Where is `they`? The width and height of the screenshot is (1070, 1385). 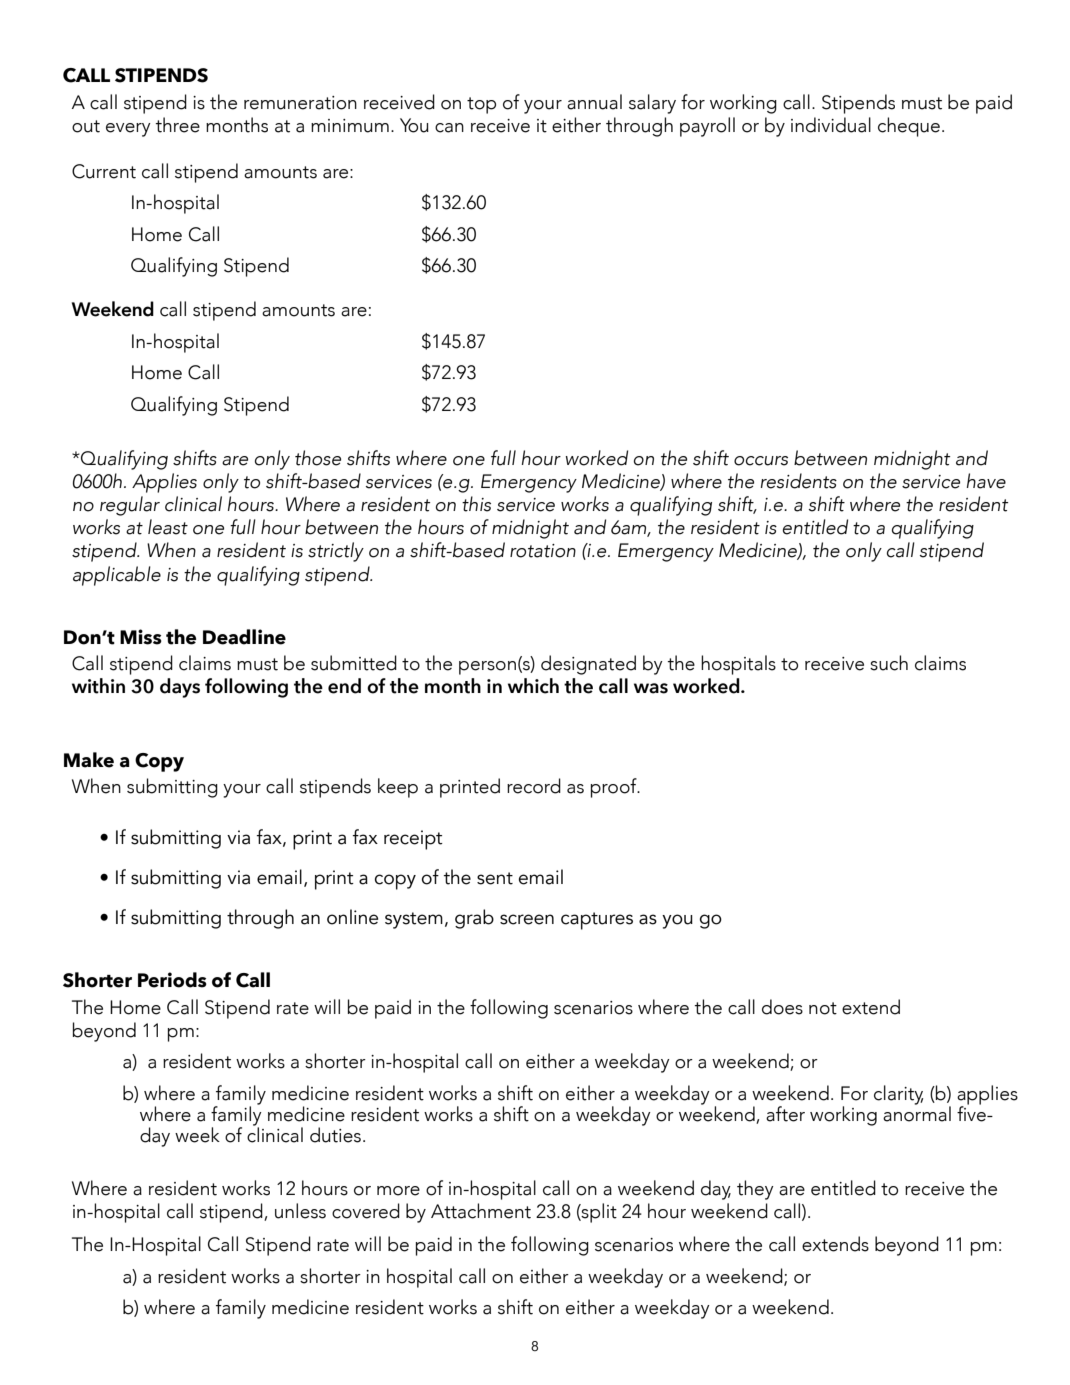
they is located at coordinates (755, 1190).
